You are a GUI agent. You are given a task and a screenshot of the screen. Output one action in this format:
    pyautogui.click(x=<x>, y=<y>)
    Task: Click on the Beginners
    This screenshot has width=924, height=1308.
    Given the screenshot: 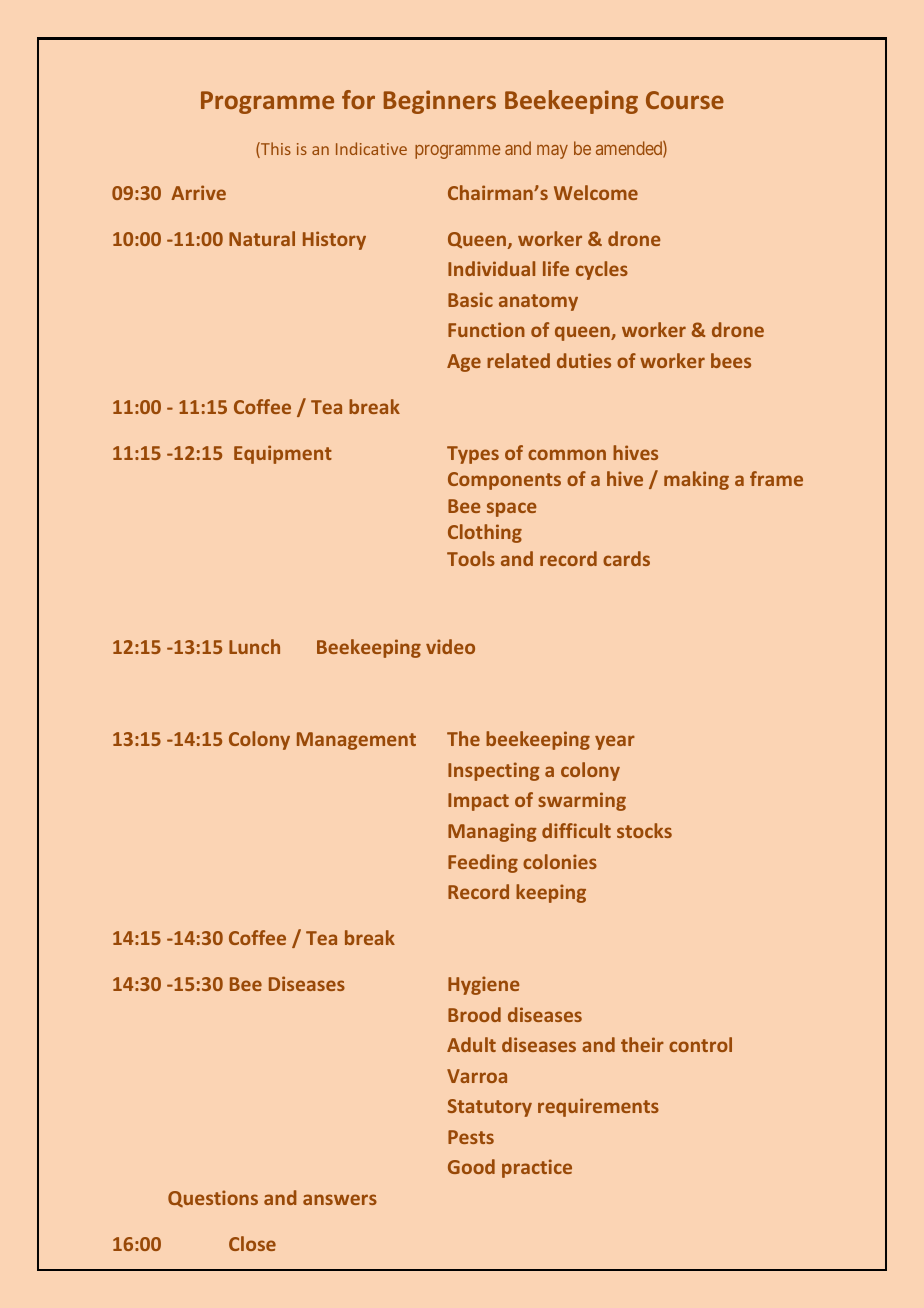 What is the action you would take?
    pyautogui.click(x=440, y=102)
